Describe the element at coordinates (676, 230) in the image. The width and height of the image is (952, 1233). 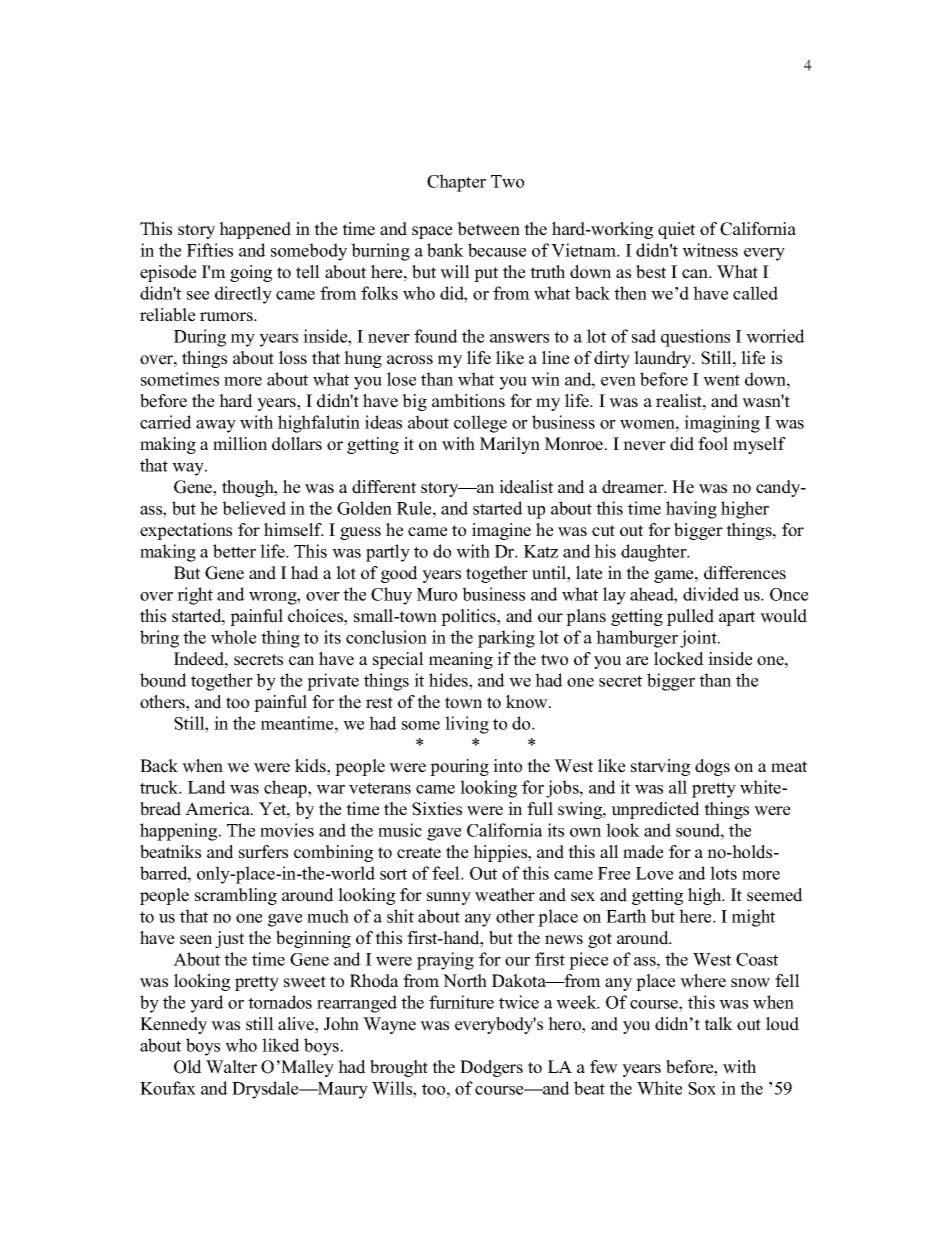
I see `quiet` at that location.
